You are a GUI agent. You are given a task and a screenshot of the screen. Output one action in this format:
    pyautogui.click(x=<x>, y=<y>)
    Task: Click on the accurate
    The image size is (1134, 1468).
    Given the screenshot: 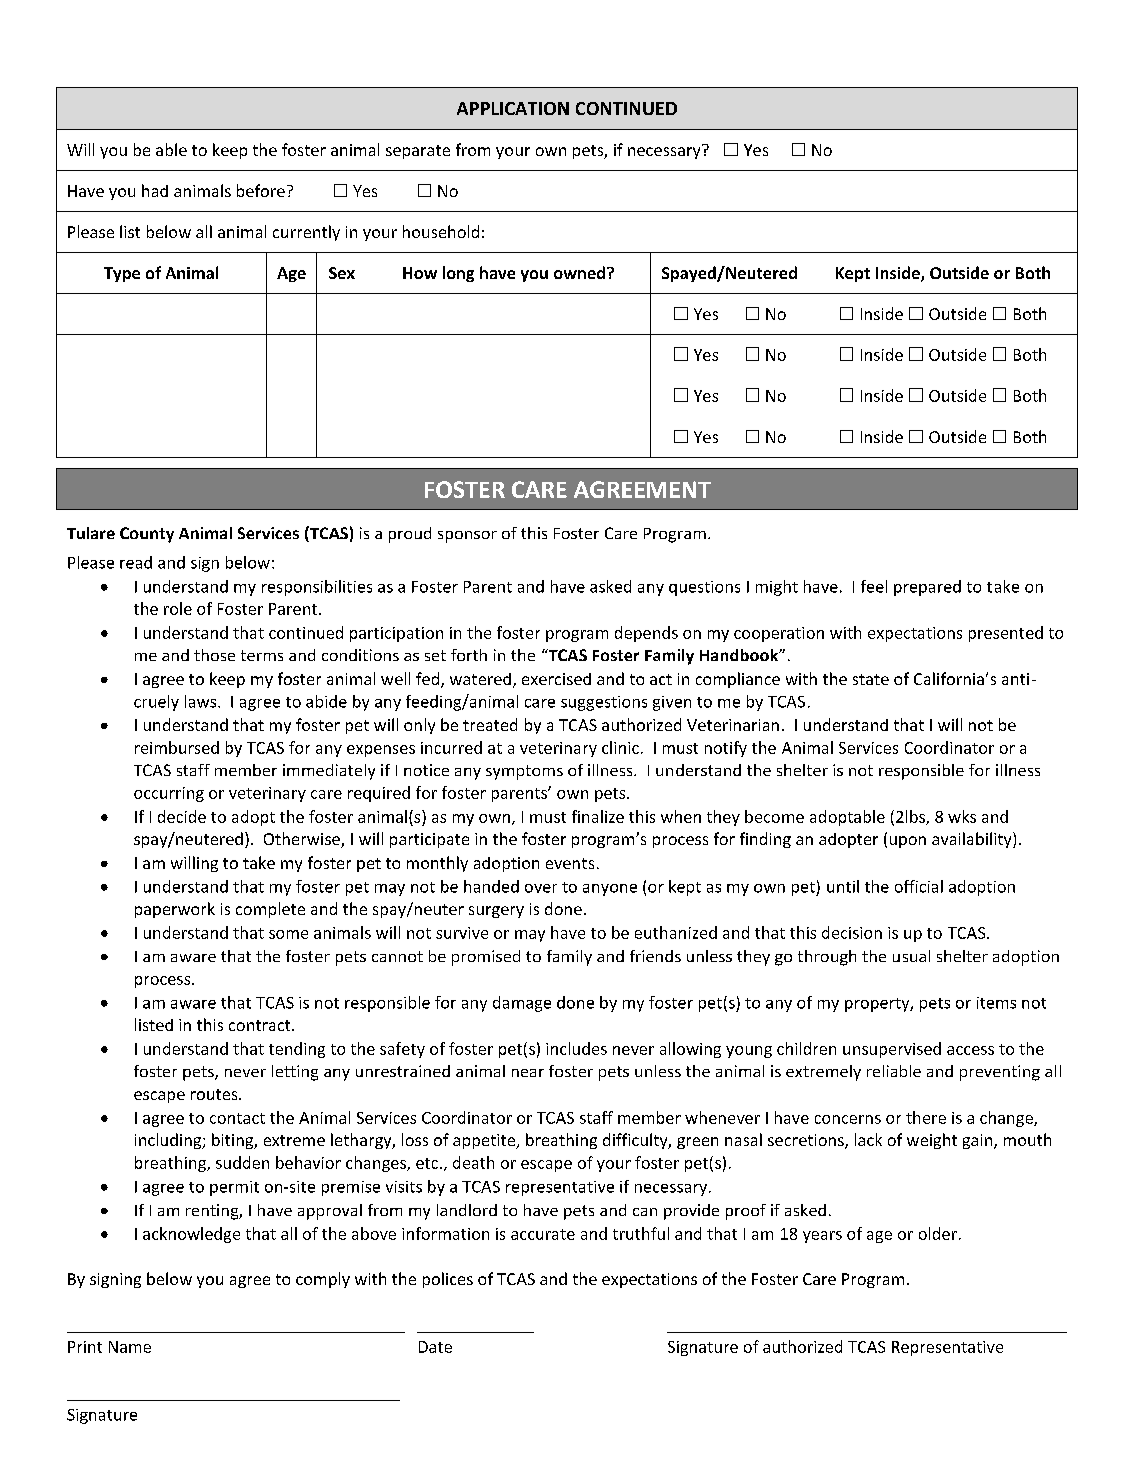 What is the action you would take?
    pyautogui.click(x=543, y=1234)
